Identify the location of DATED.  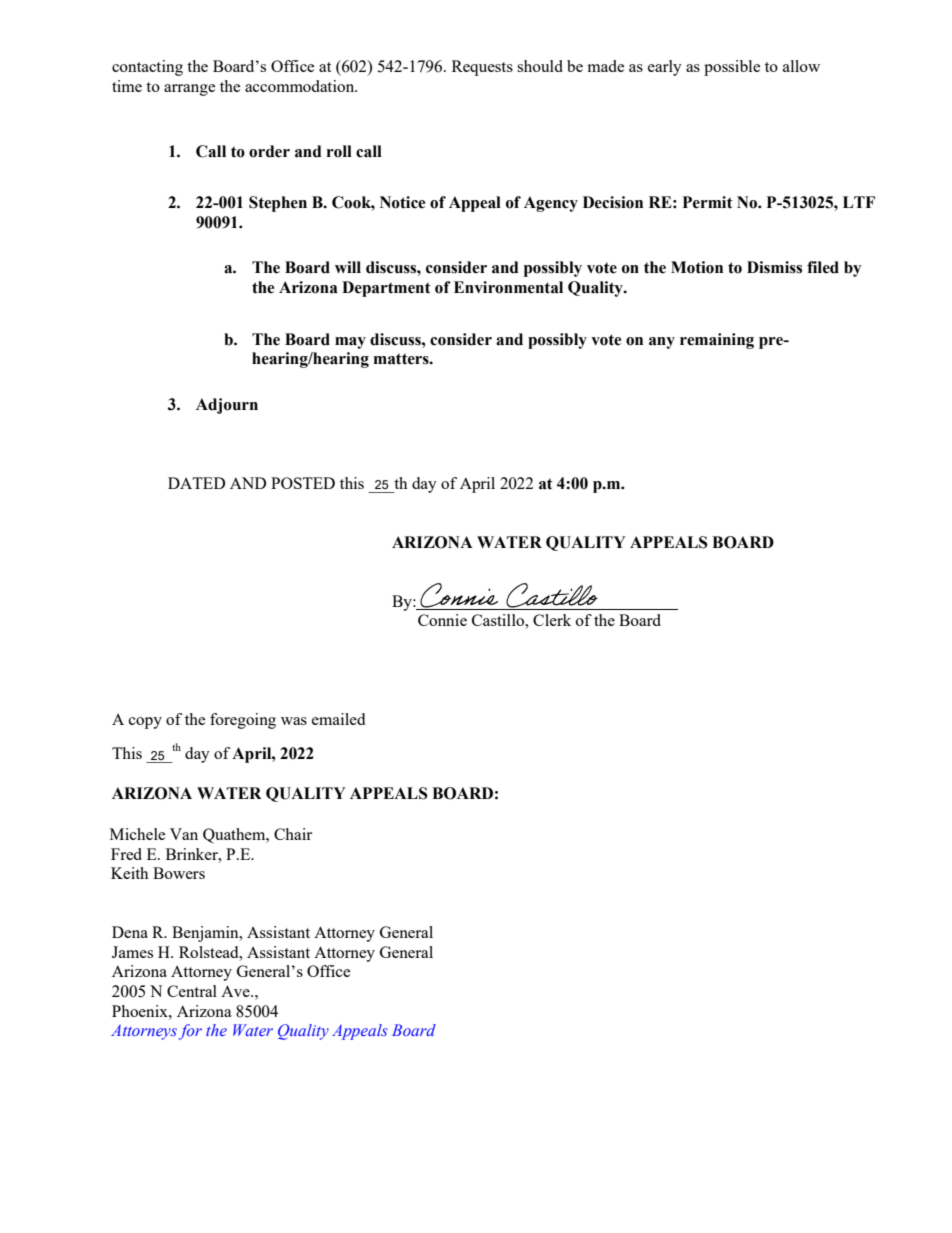
(196, 483).
